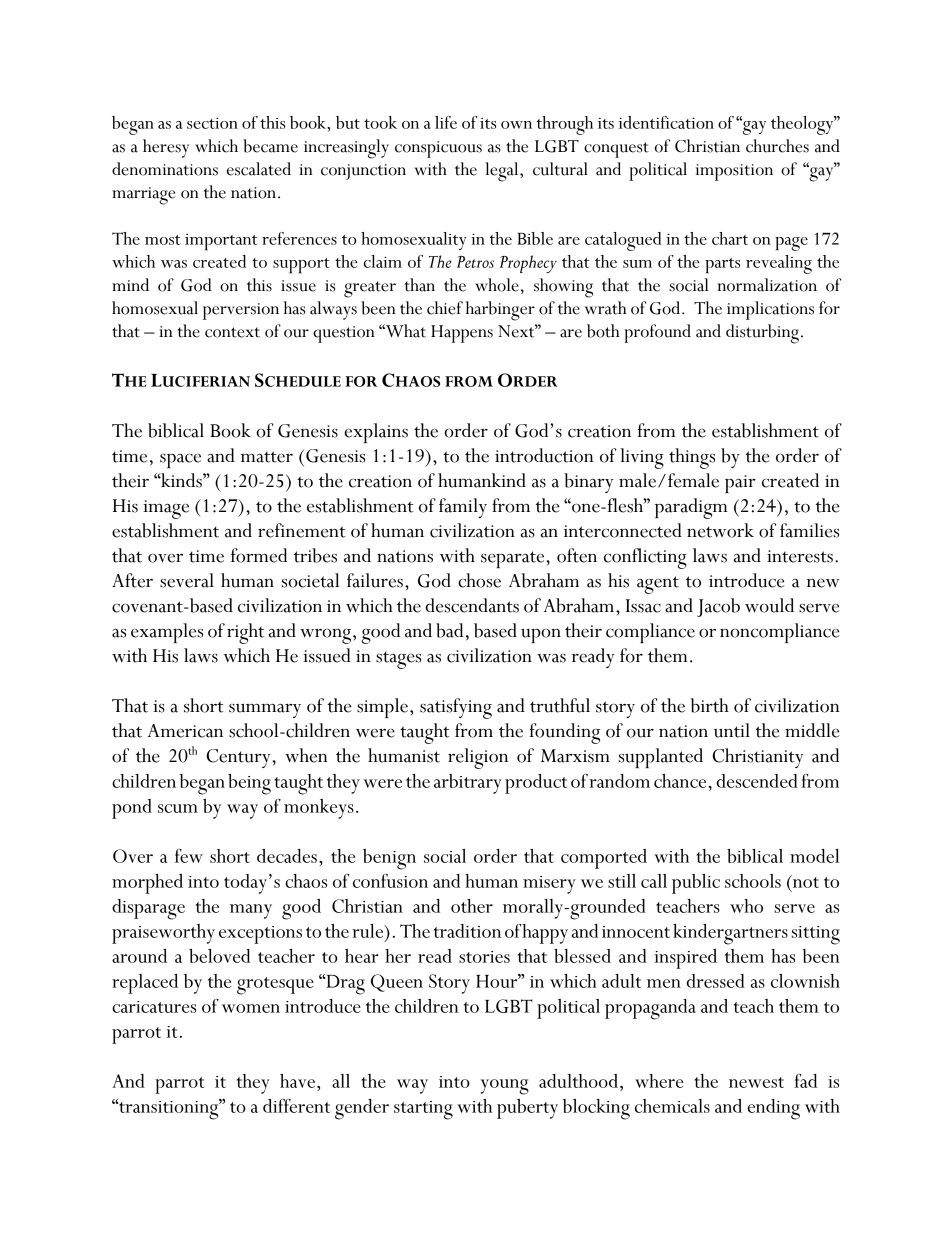 The width and height of the page is (952, 1233). What do you see at coordinates (718, 607) in the page?
I see `Jacob` at bounding box center [718, 607].
